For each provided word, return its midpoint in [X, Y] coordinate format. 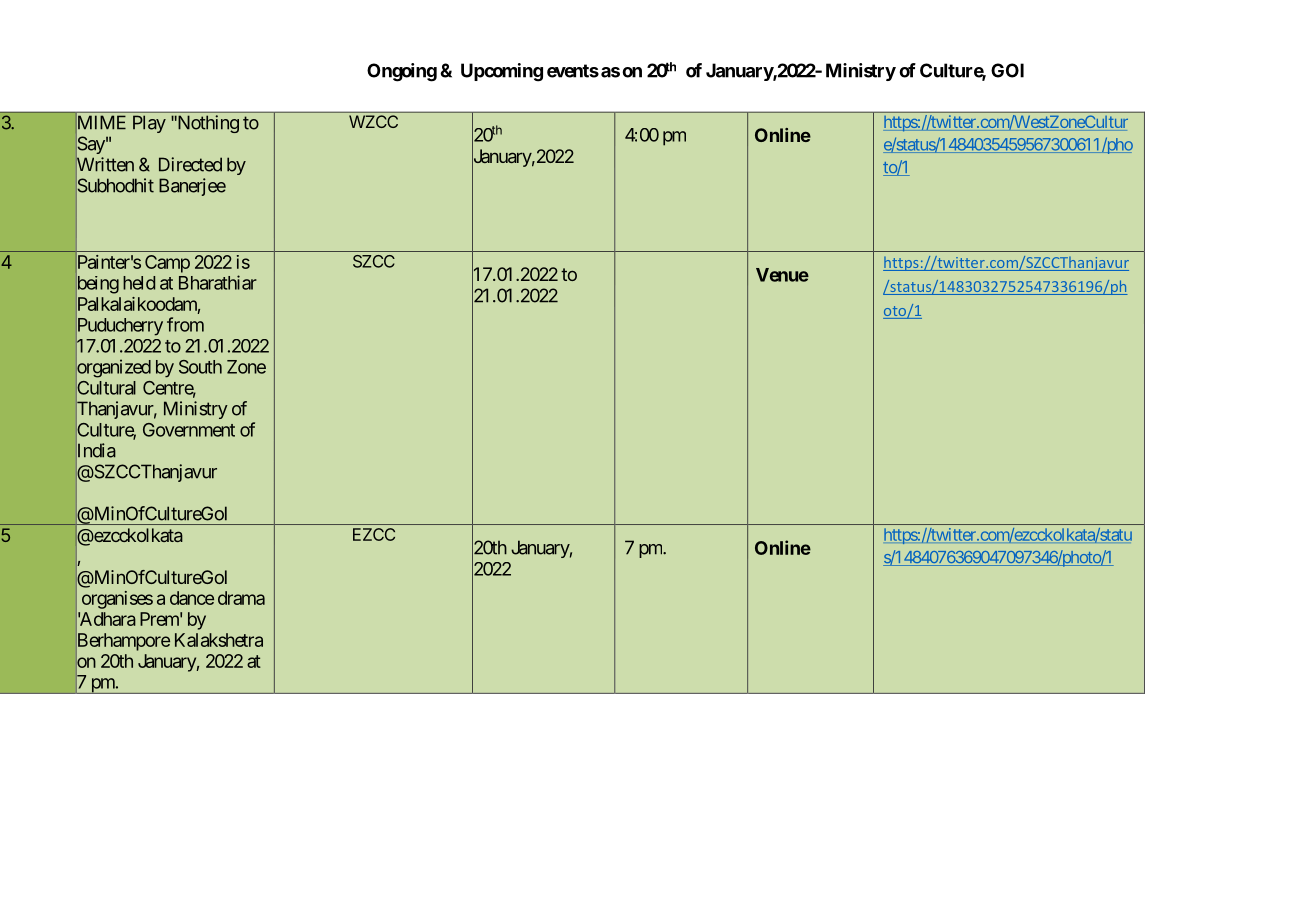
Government [189, 430]
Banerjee [192, 187]
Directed [190, 164]
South [200, 367]
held [139, 283]
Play [149, 124]
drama [241, 598]
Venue [782, 275]
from [185, 324]
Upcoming [502, 72]
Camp [167, 264]
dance [192, 598]
